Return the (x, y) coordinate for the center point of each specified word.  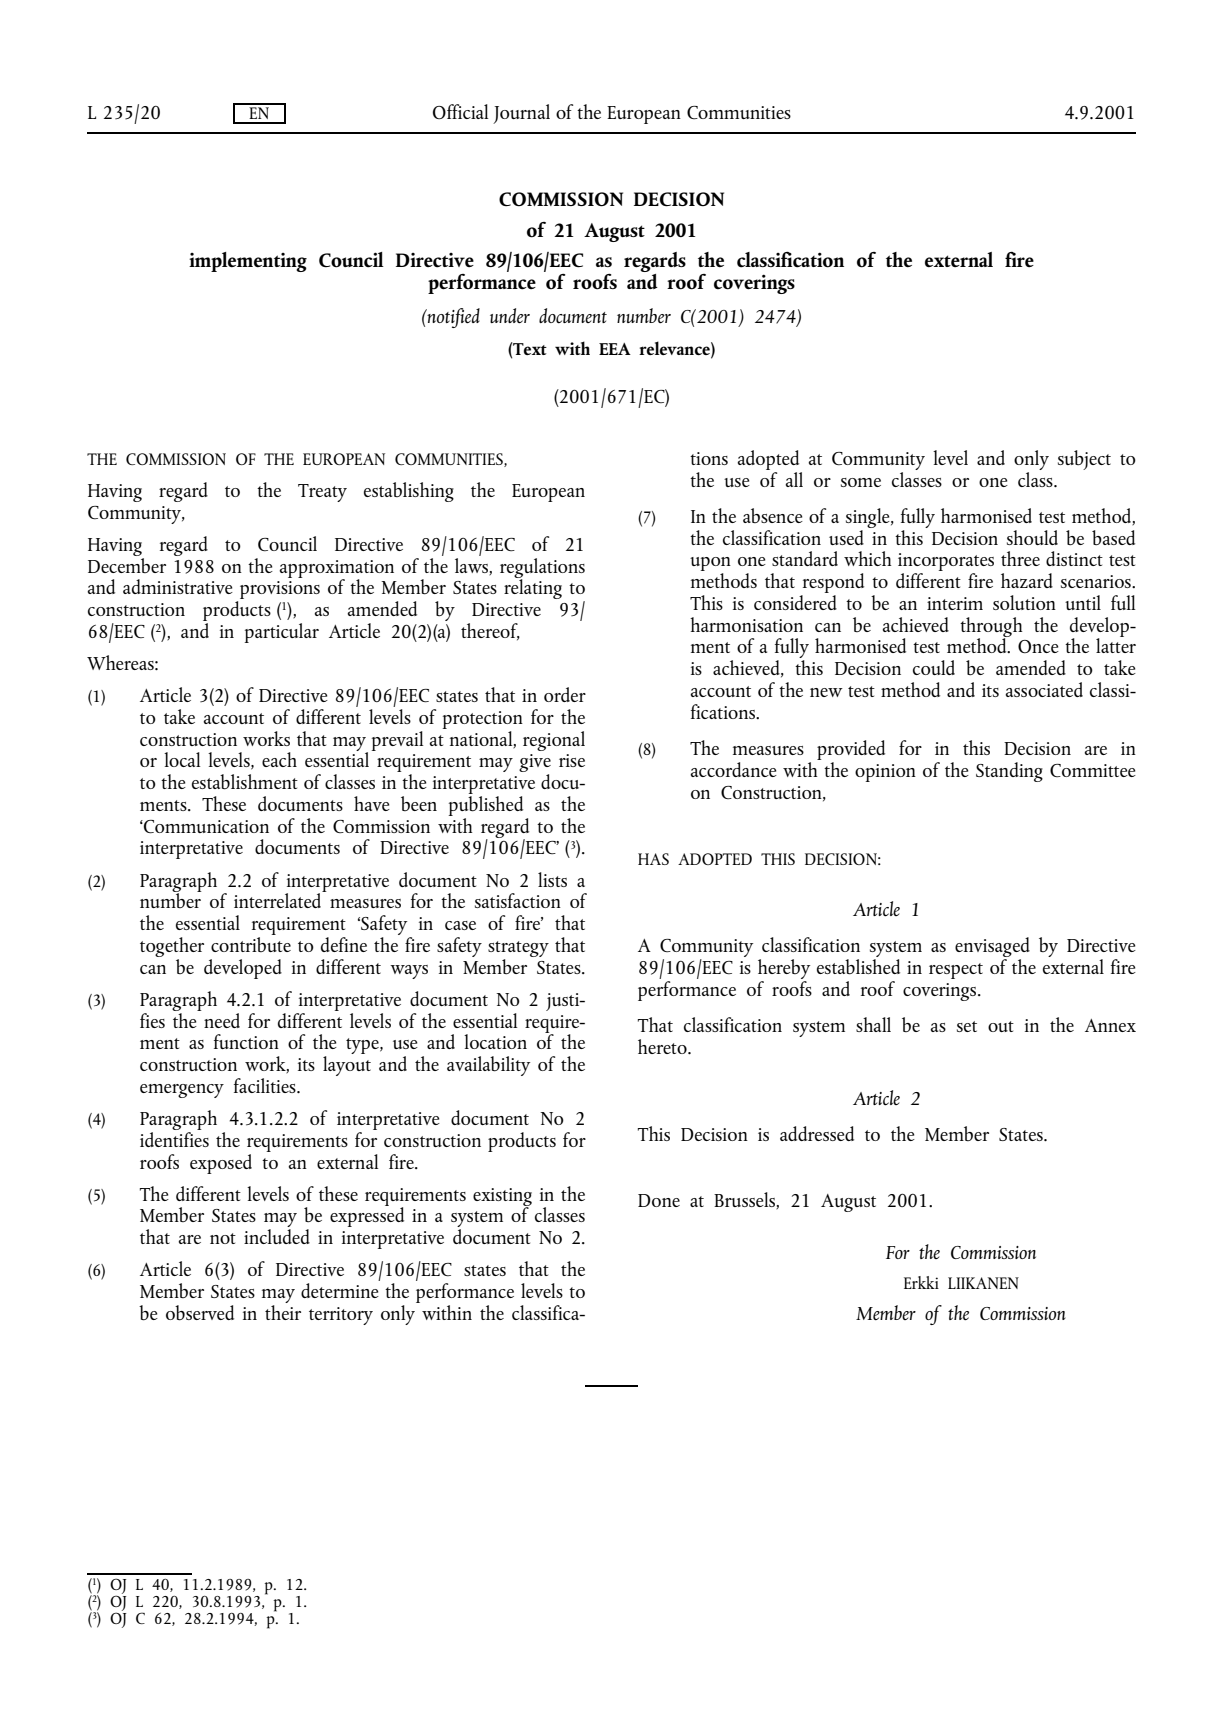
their (283, 1311)
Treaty (322, 493)
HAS (653, 859)
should (1032, 537)
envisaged (992, 948)
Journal (521, 114)
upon (710, 565)
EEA (615, 349)
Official (460, 111)
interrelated (279, 899)
